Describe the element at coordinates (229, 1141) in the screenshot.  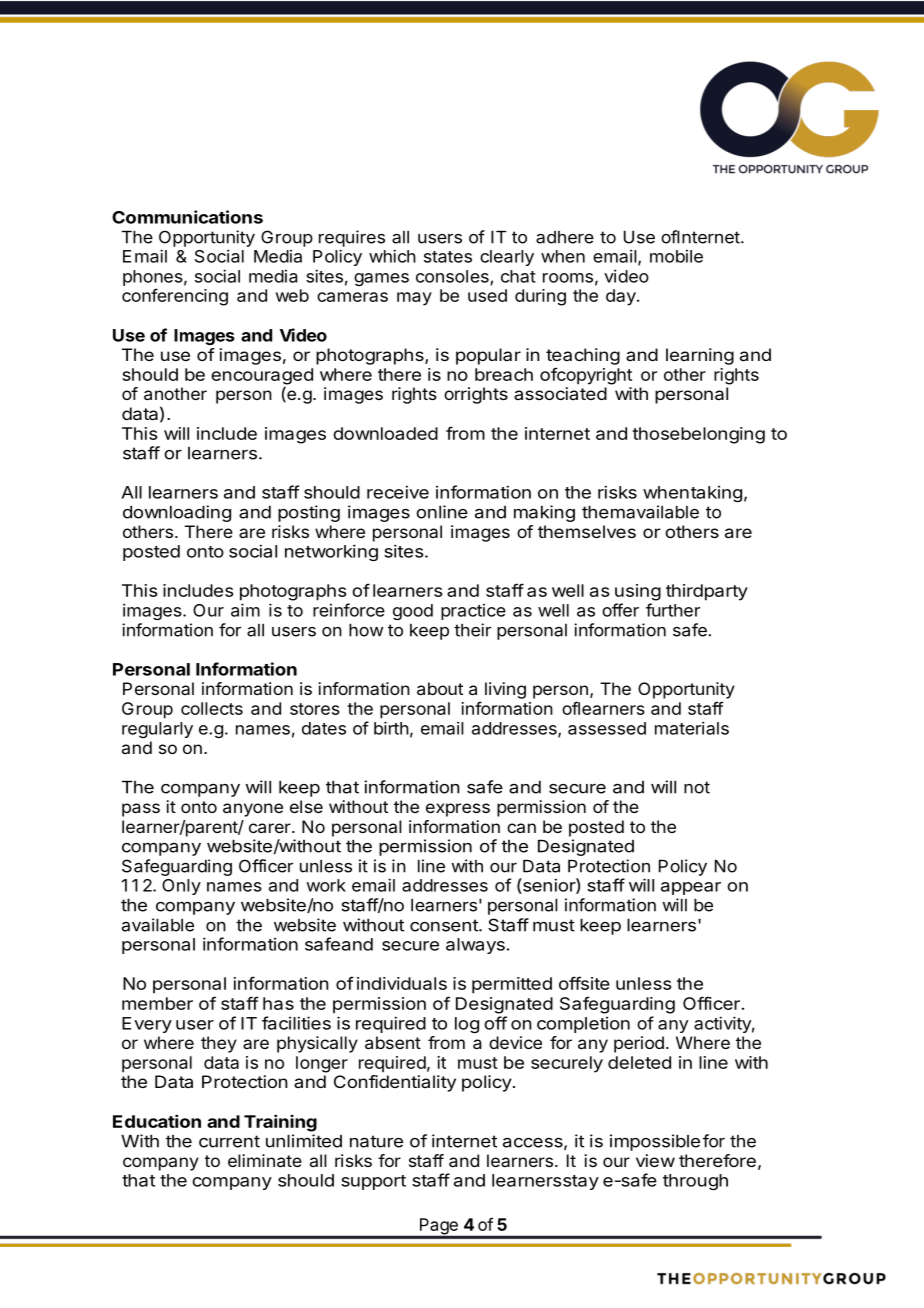
I see `current` at that location.
